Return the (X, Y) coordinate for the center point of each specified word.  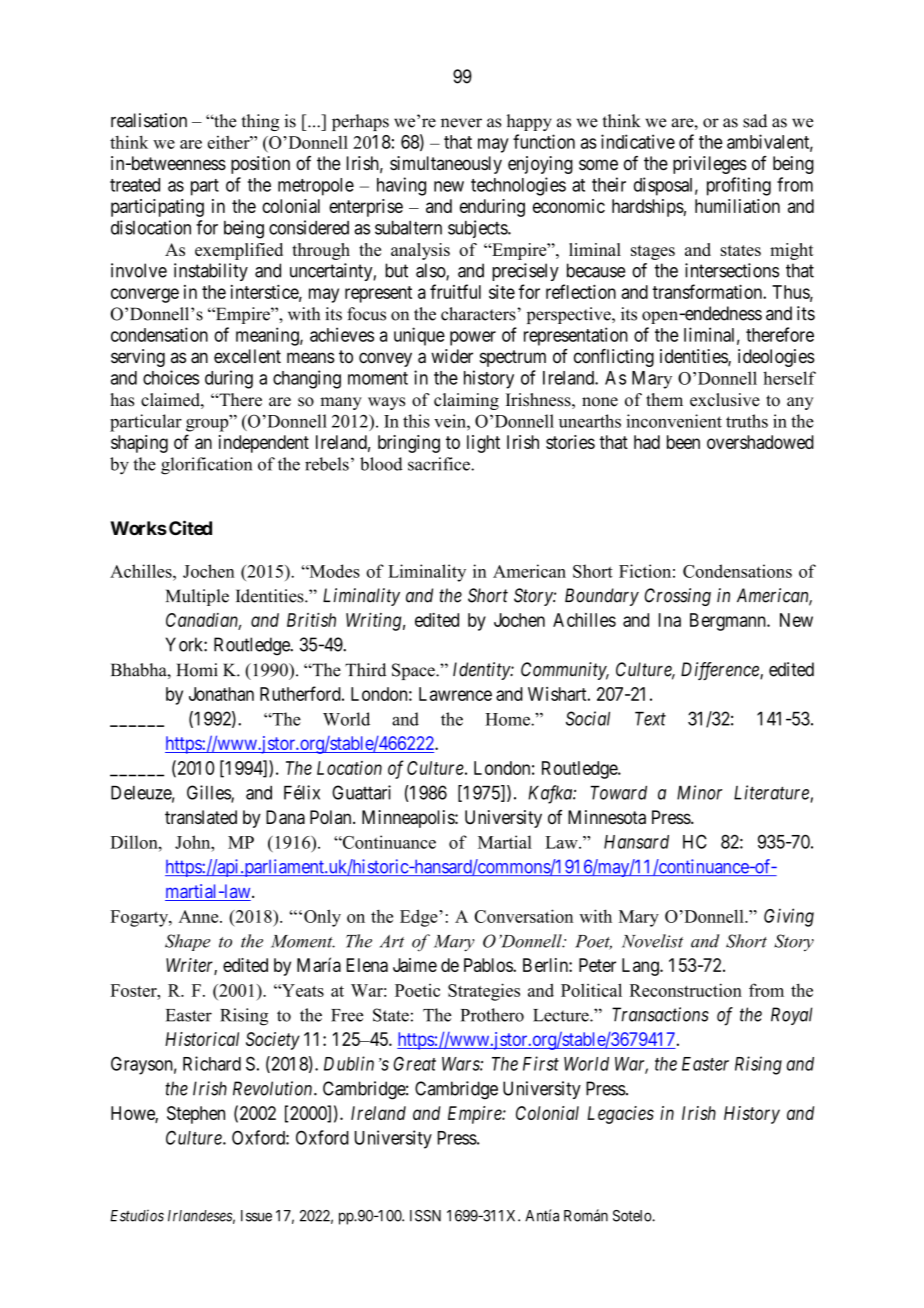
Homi (197, 670)
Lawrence (455, 694)
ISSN (425, 1216)
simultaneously (446, 165)
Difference (721, 671)
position (260, 165)
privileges (710, 165)
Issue (256, 1216)
